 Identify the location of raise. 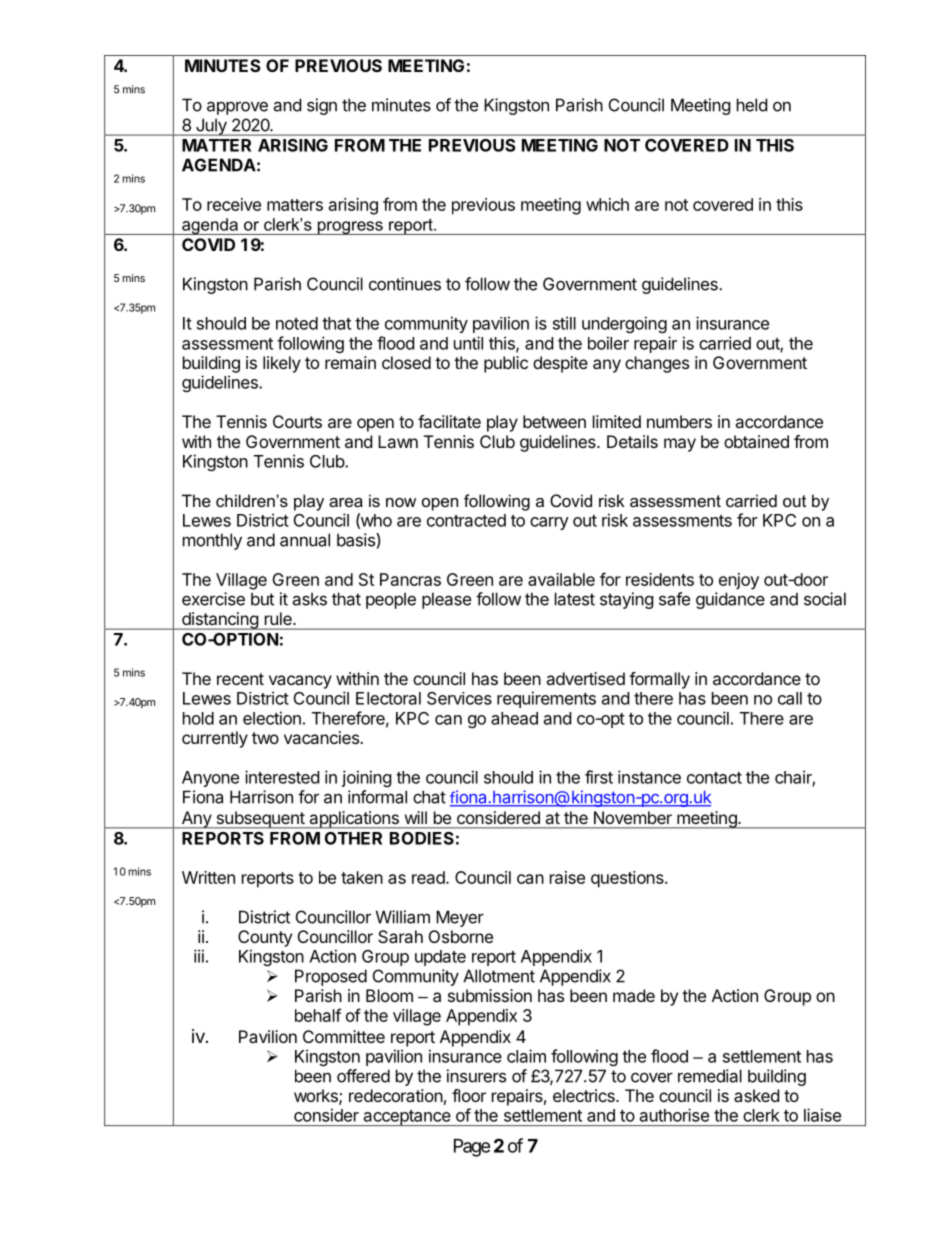
(567, 877).
